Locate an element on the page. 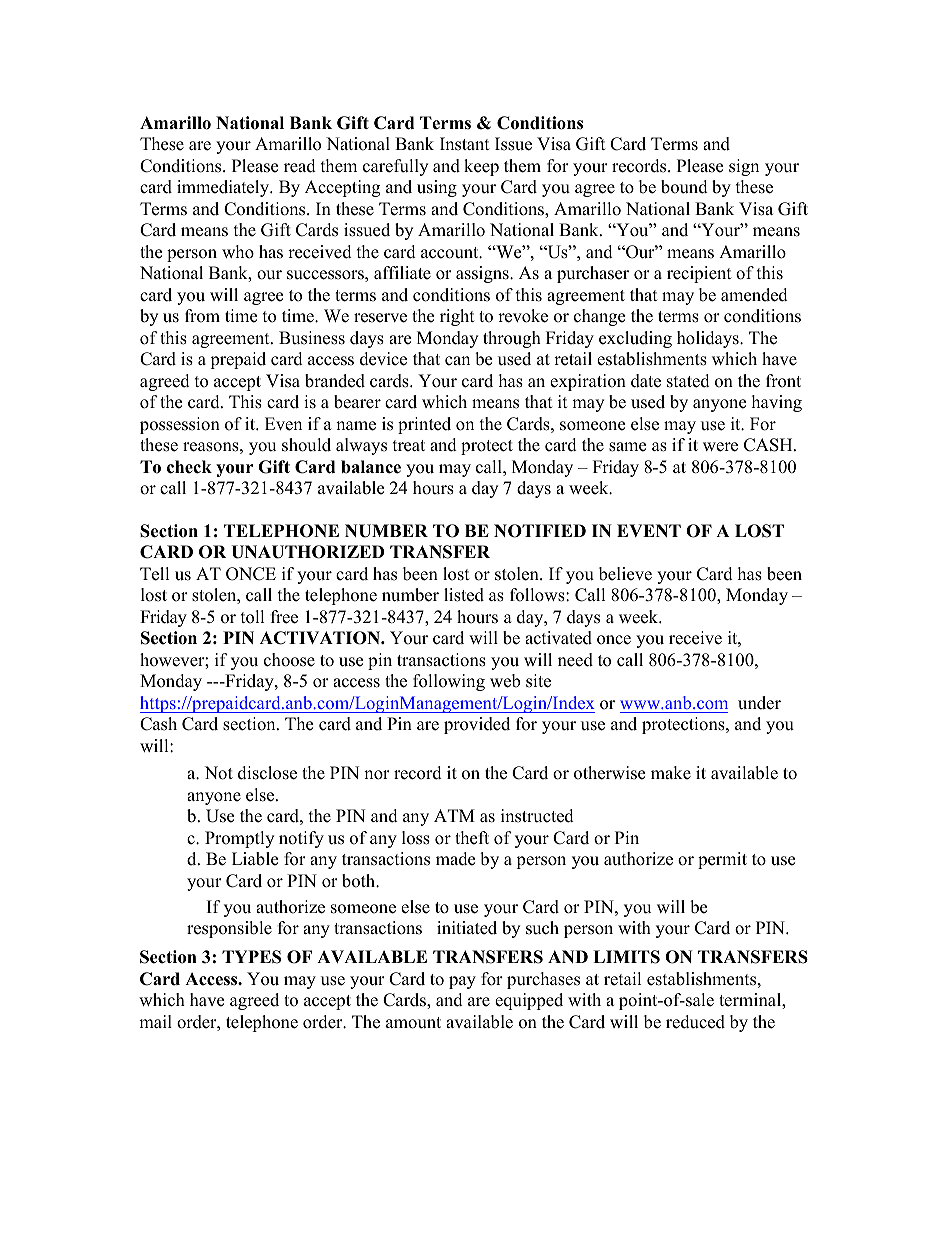  stated is located at coordinates (688, 381).
